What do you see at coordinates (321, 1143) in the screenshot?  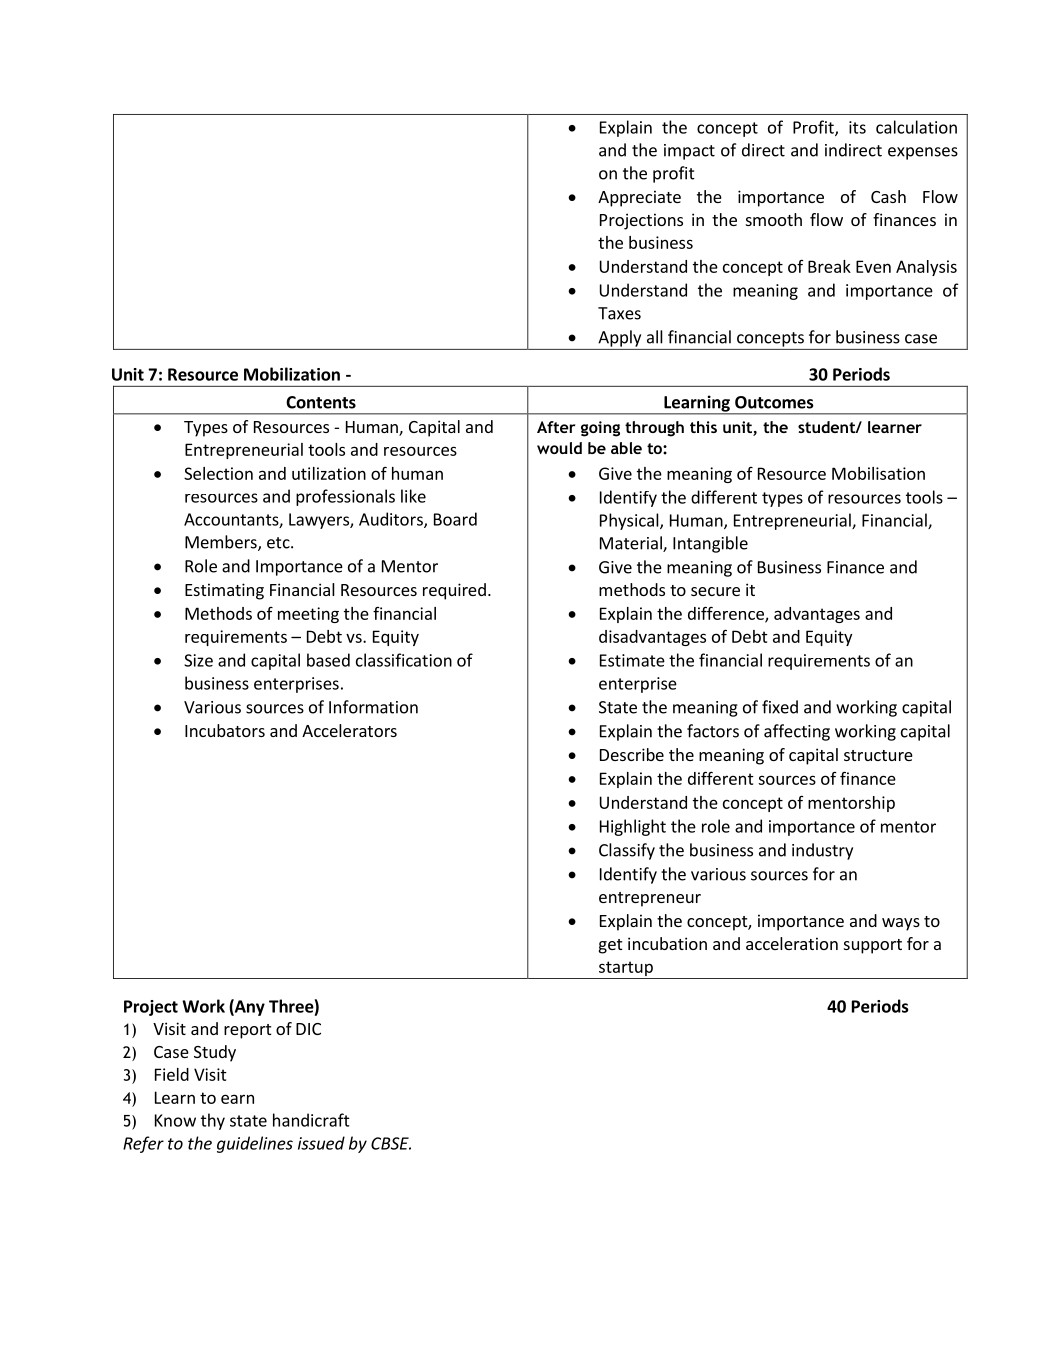 I see `issued` at bounding box center [321, 1143].
